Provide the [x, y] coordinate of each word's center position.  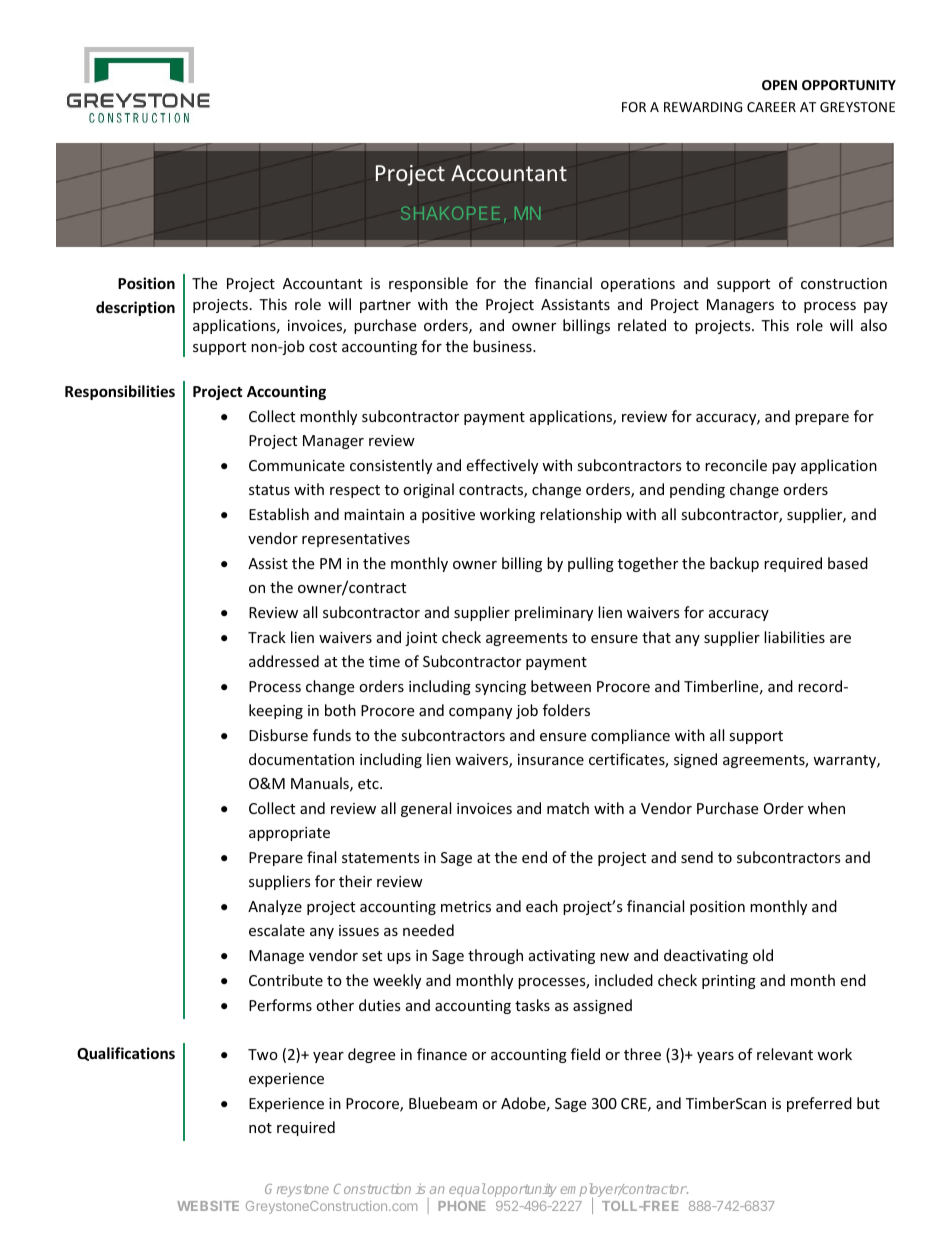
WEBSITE [208, 1206]
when [826, 808]
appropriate [289, 834]
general [426, 809]
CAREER [771, 107]
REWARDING [703, 107]
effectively [502, 466]
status [269, 490]
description [135, 308]
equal [467, 1190]
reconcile [736, 465]
